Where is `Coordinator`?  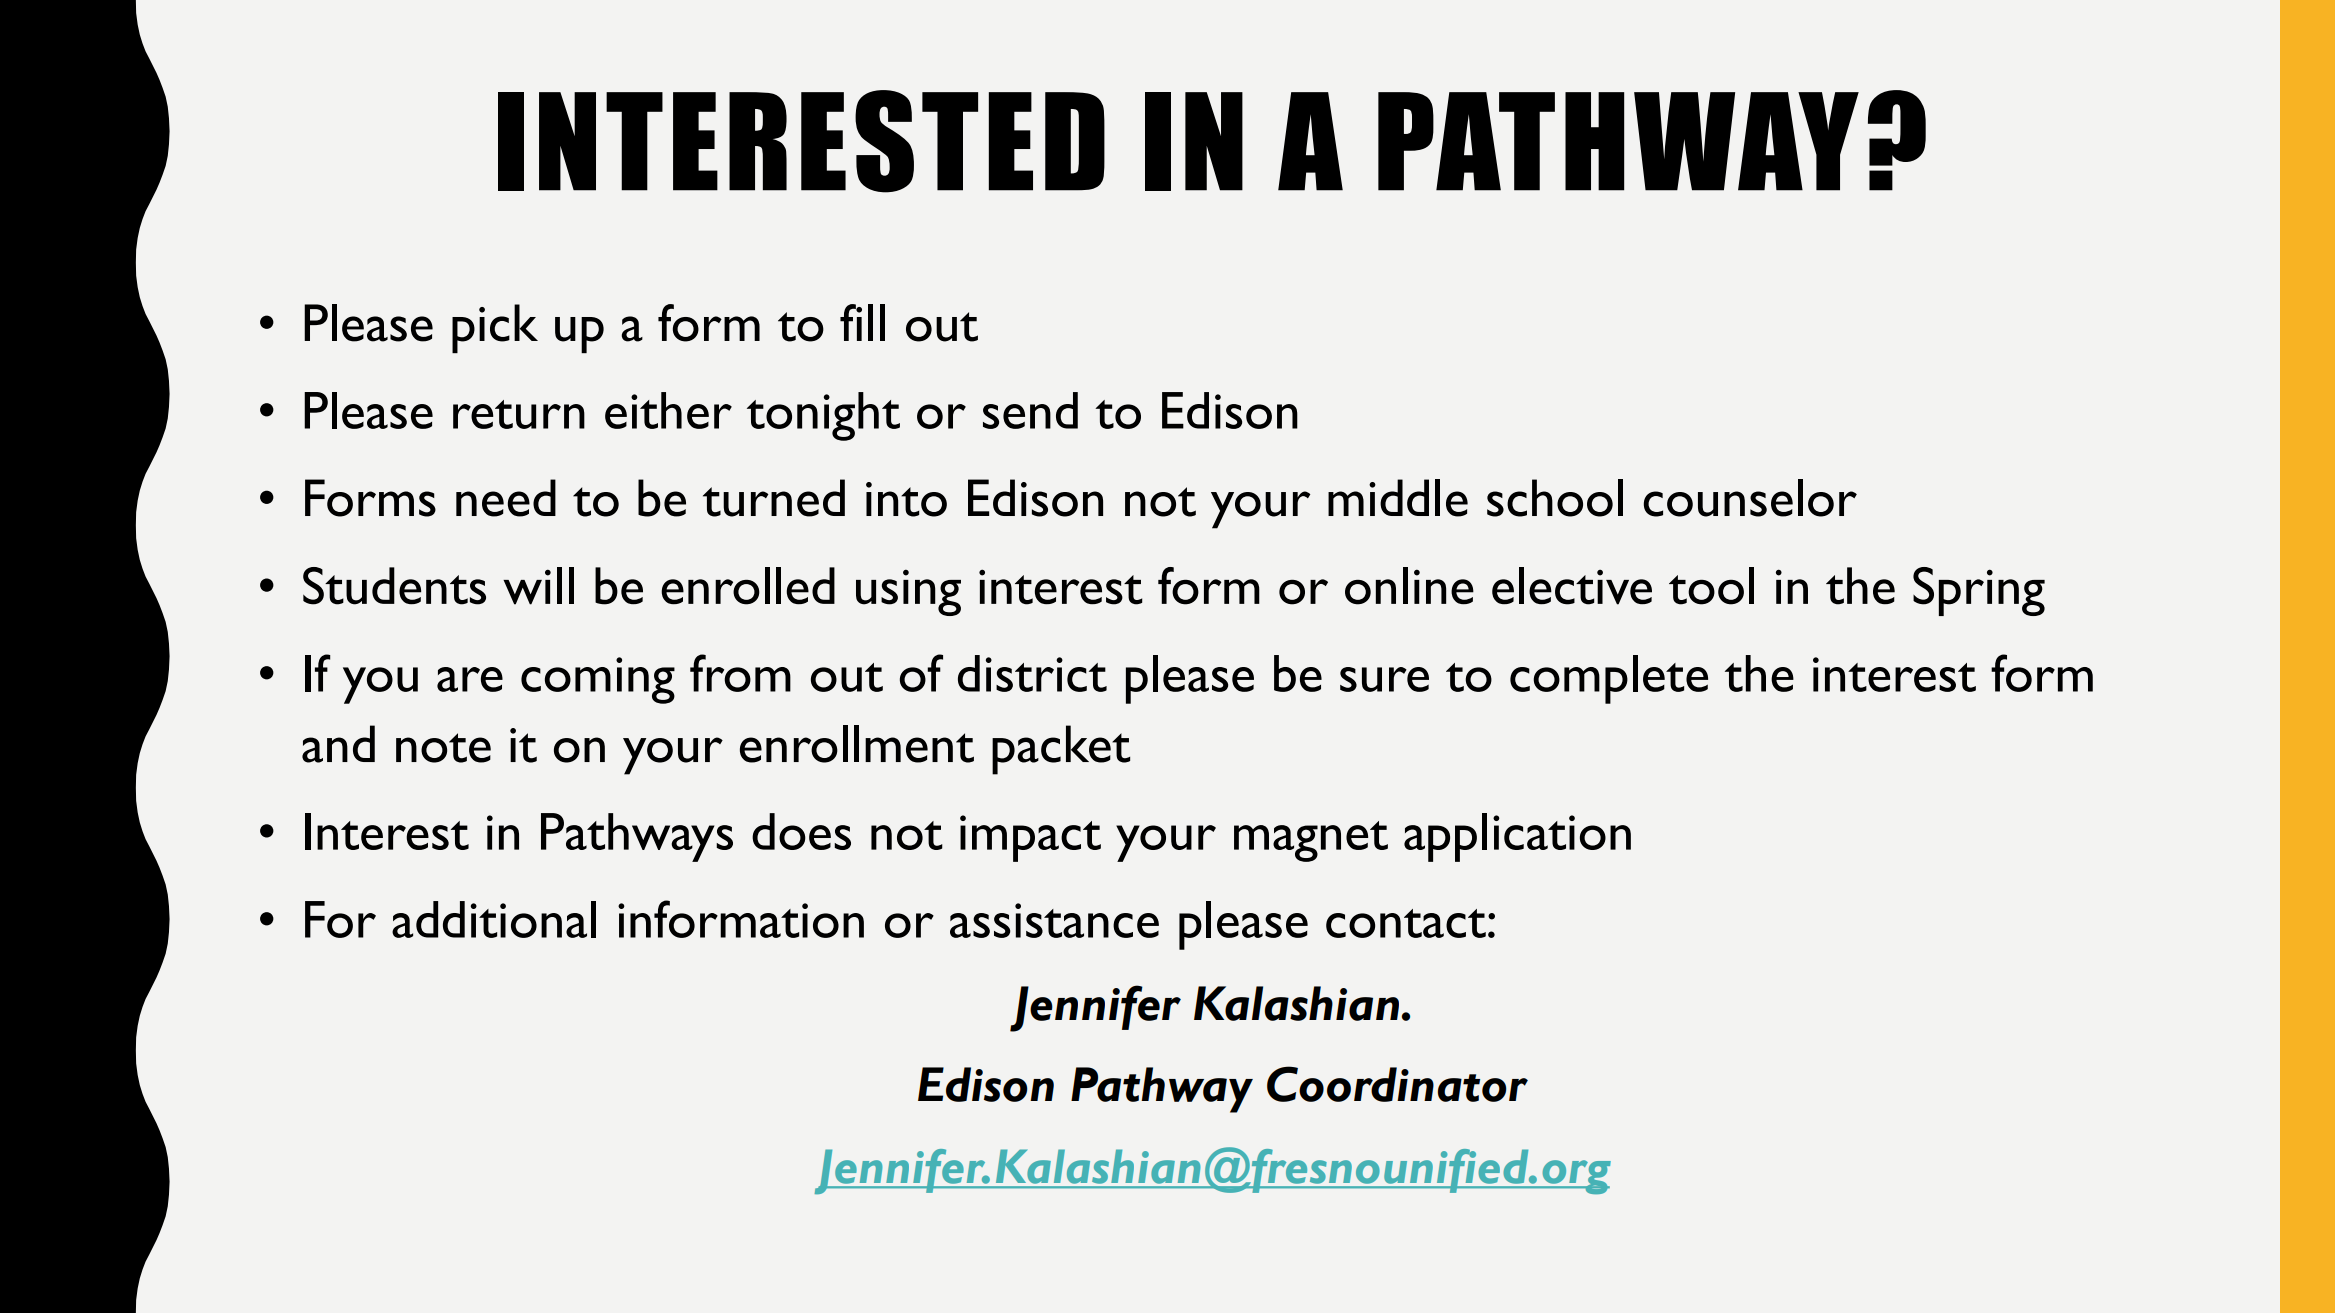
Coordinator is located at coordinates (1397, 1084).
